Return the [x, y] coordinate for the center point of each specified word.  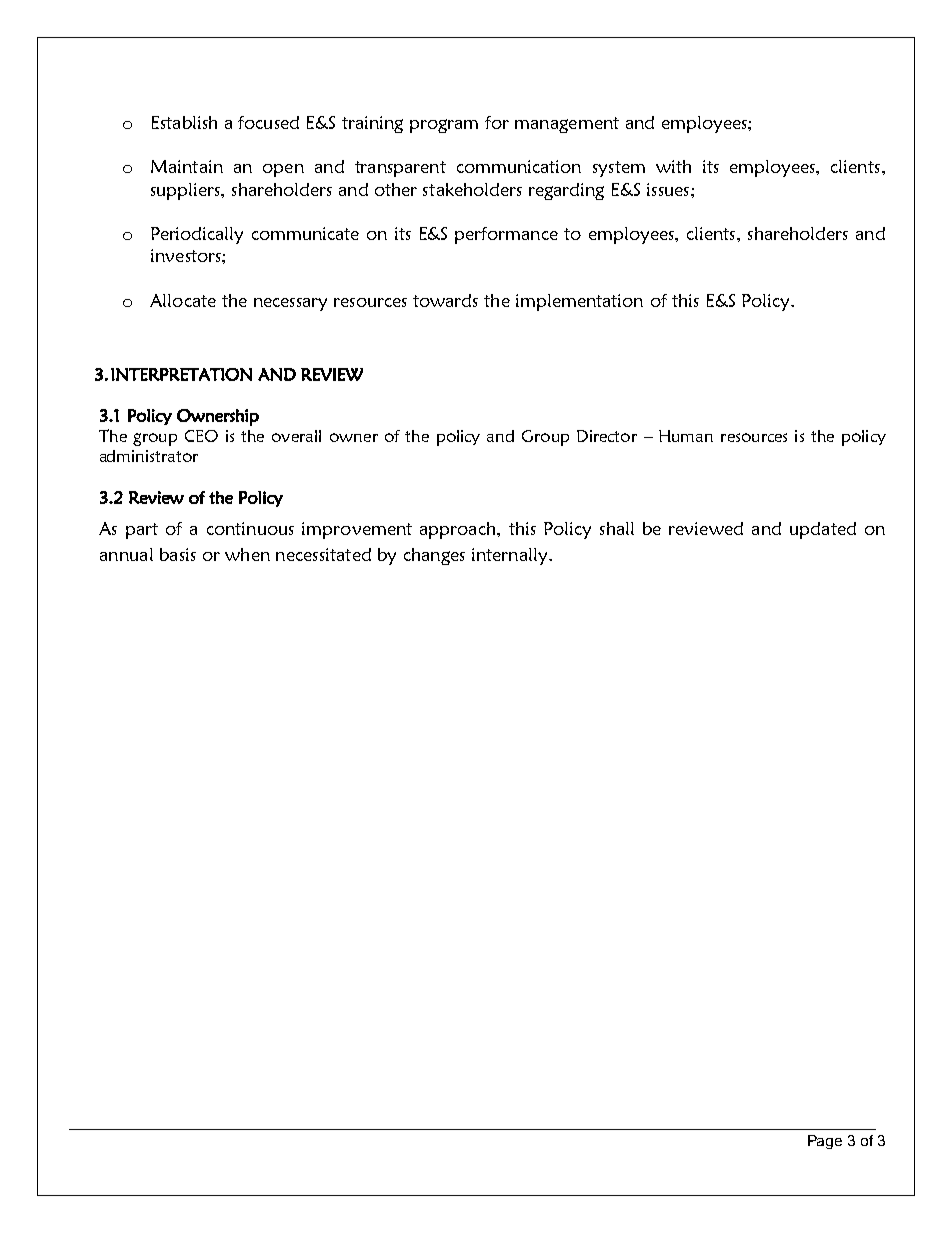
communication [519, 166]
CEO [201, 436]
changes [434, 556]
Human [686, 436]
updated [823, 530]
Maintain [187, 166]
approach [459, 530]
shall [617, 528]
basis [178, 554]
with [673, 166]
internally [511, 556]
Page [825, 1142]
